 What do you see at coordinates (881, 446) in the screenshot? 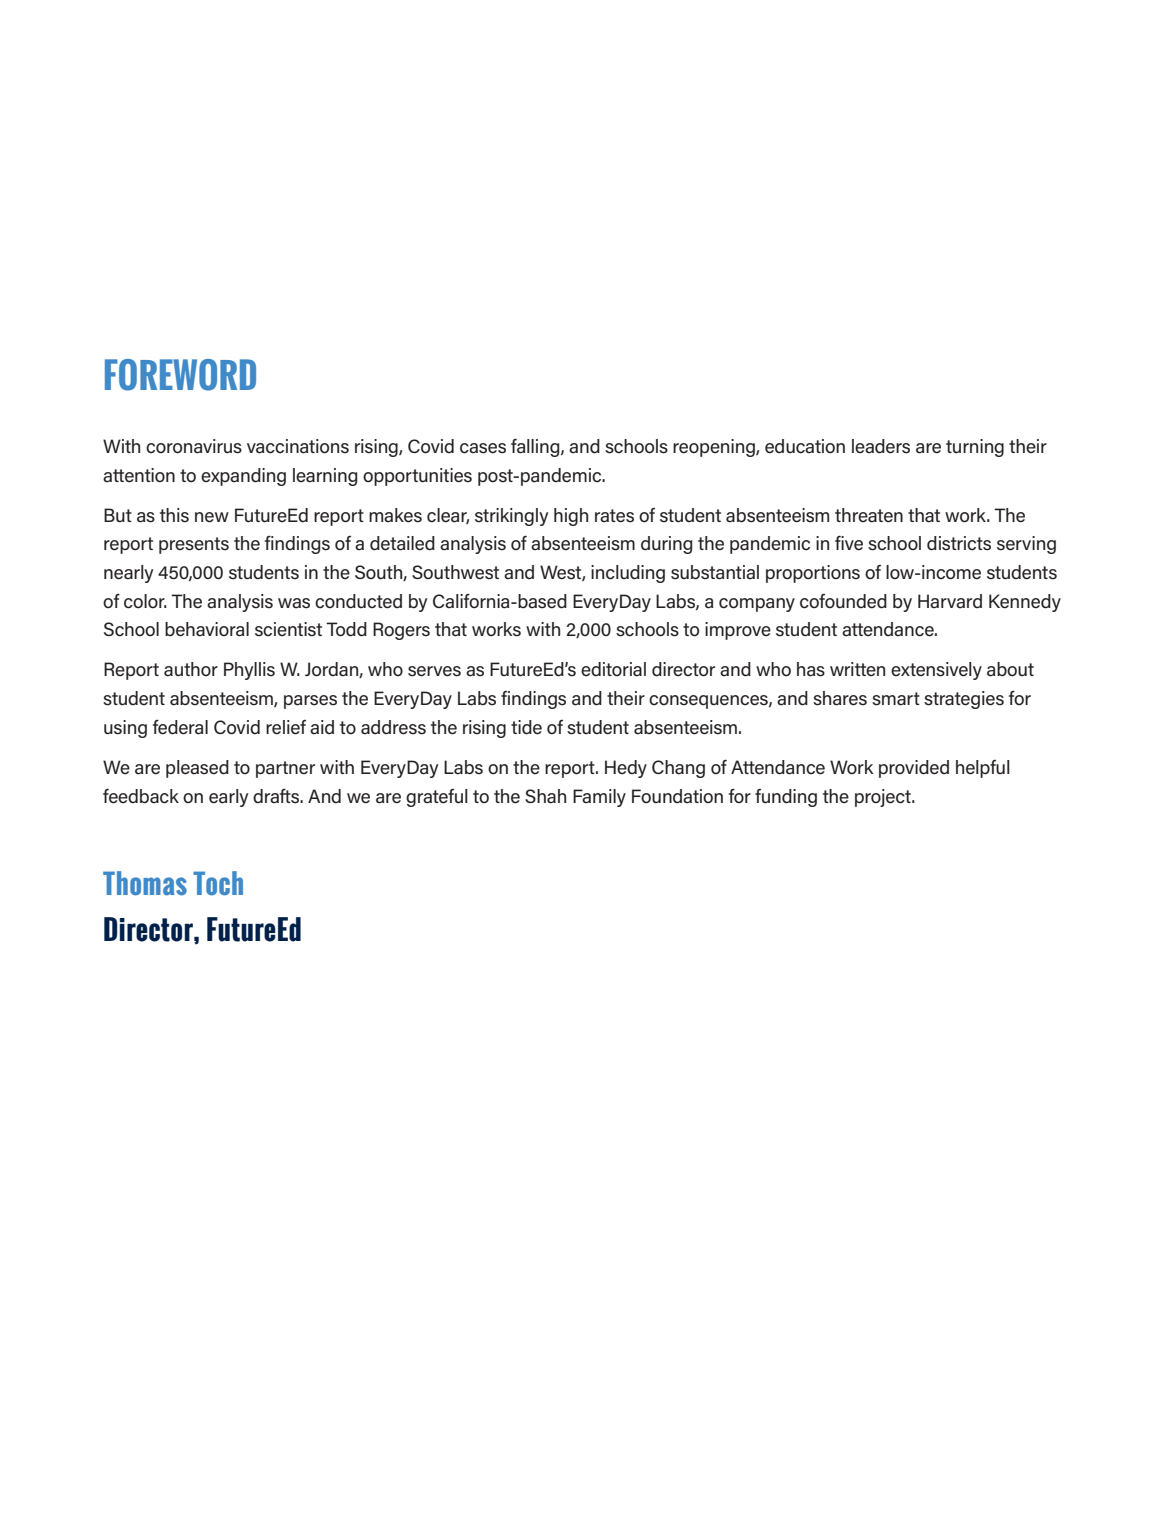
I see `leaders` at bounding box center [881, 446].
